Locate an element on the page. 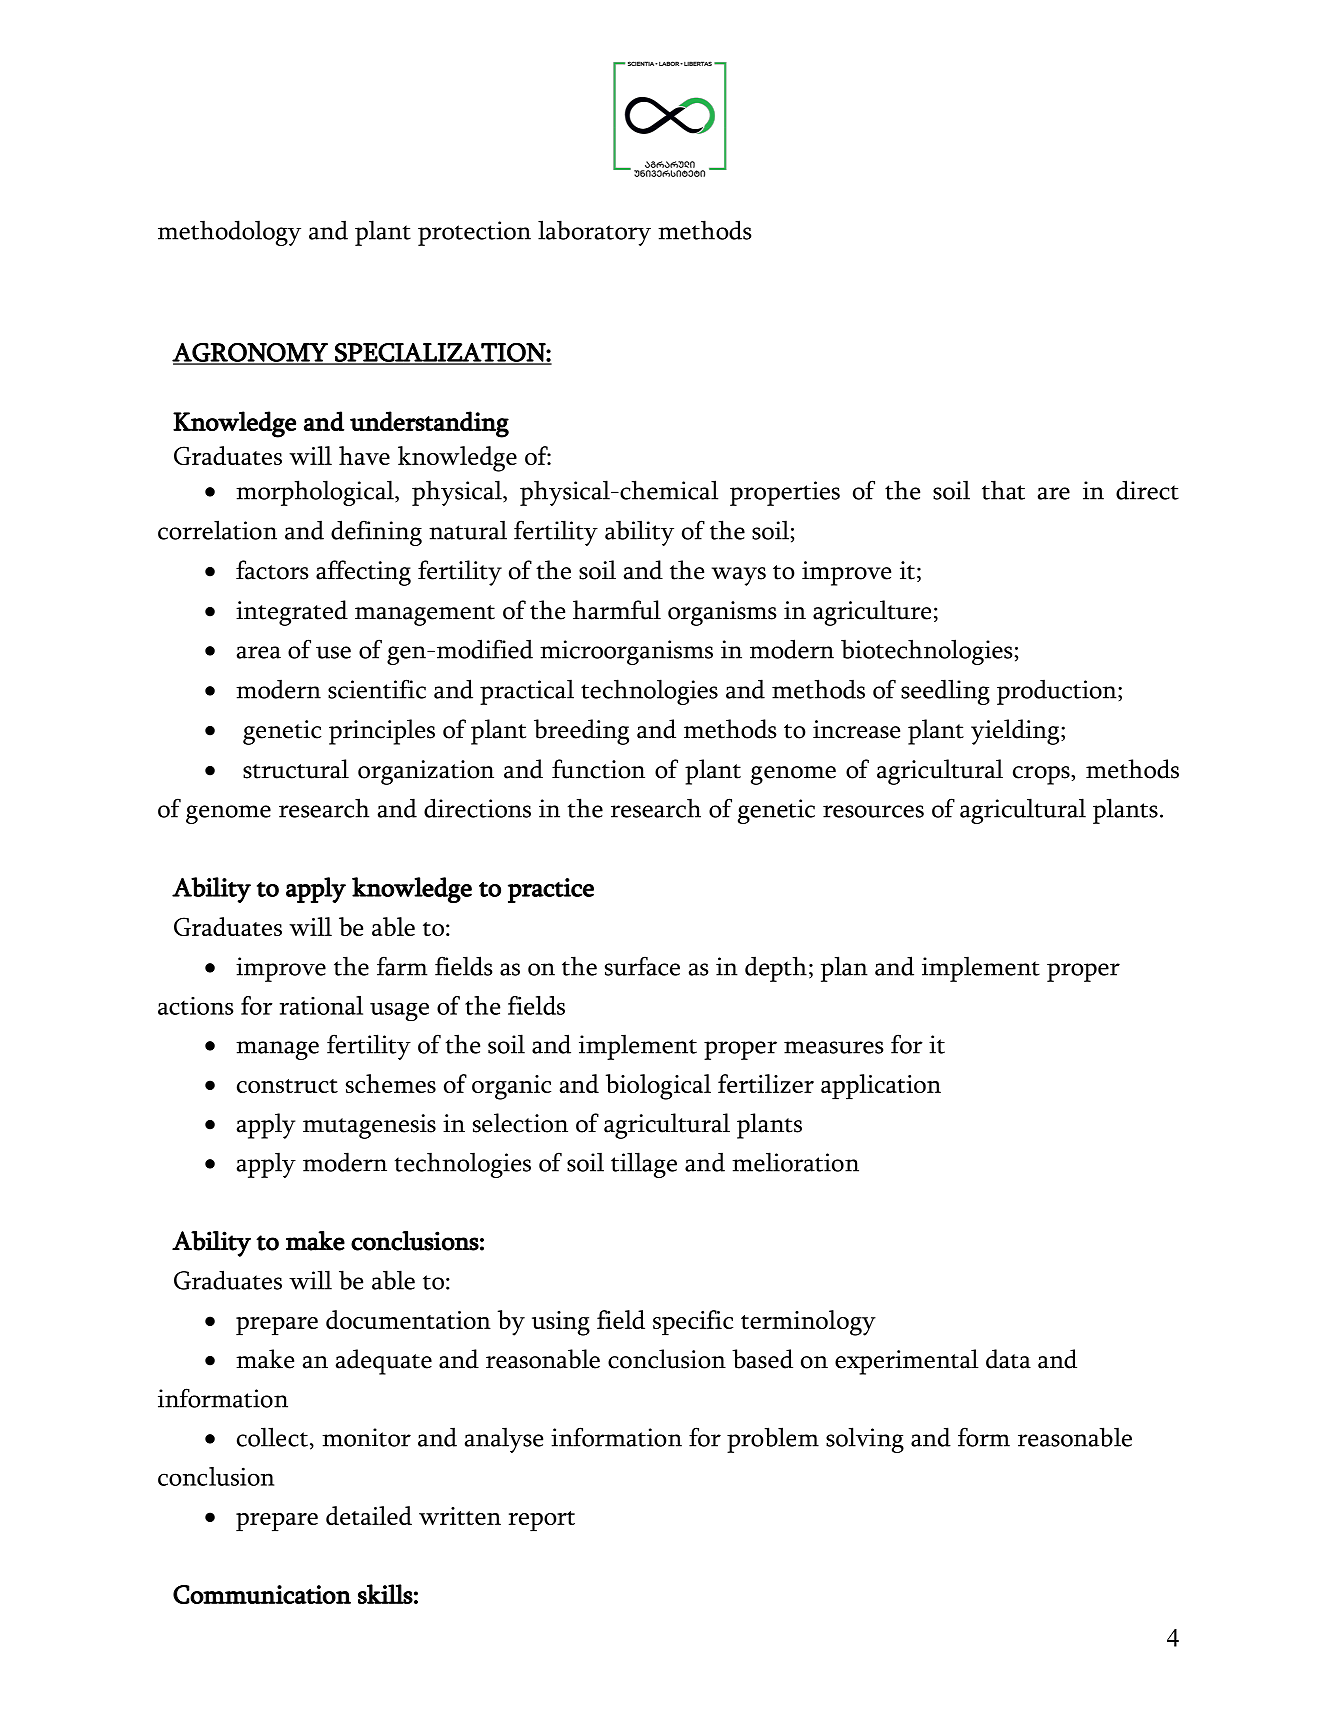 This document has width=1337, height=1731. surface is located at coordinates (642, 966).
